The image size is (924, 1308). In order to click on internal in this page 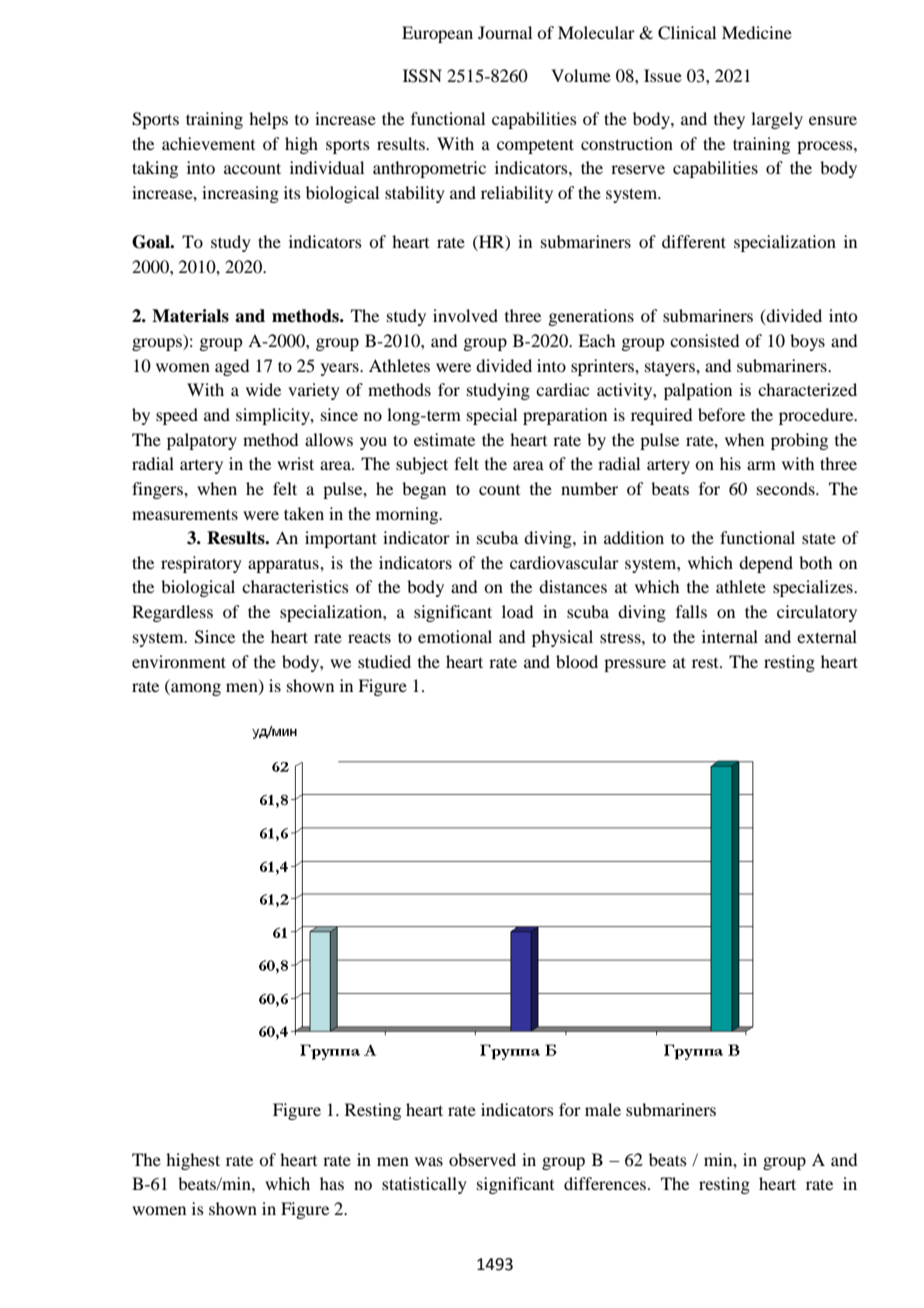, I will do `click(730, 636)`.
